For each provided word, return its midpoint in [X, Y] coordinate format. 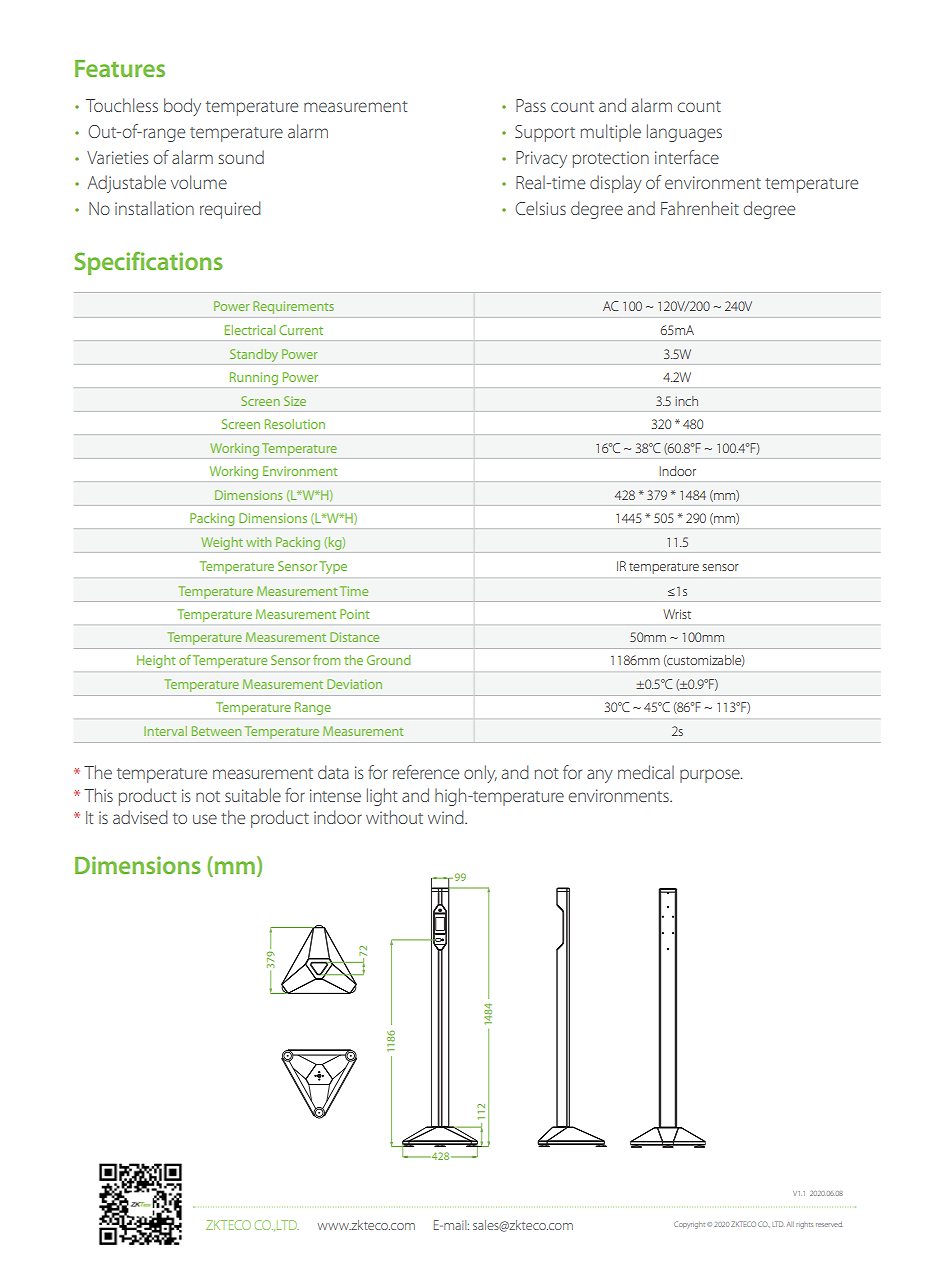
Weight [222, 543]
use [205, 819]
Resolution [295, 424]
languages [684, 133]
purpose [711, 776]
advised [140, 817]
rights [804, 1225]
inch [686, 401]
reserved [829, 1224]
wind [447, 817]
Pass [531, 105]
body [182, 107]
